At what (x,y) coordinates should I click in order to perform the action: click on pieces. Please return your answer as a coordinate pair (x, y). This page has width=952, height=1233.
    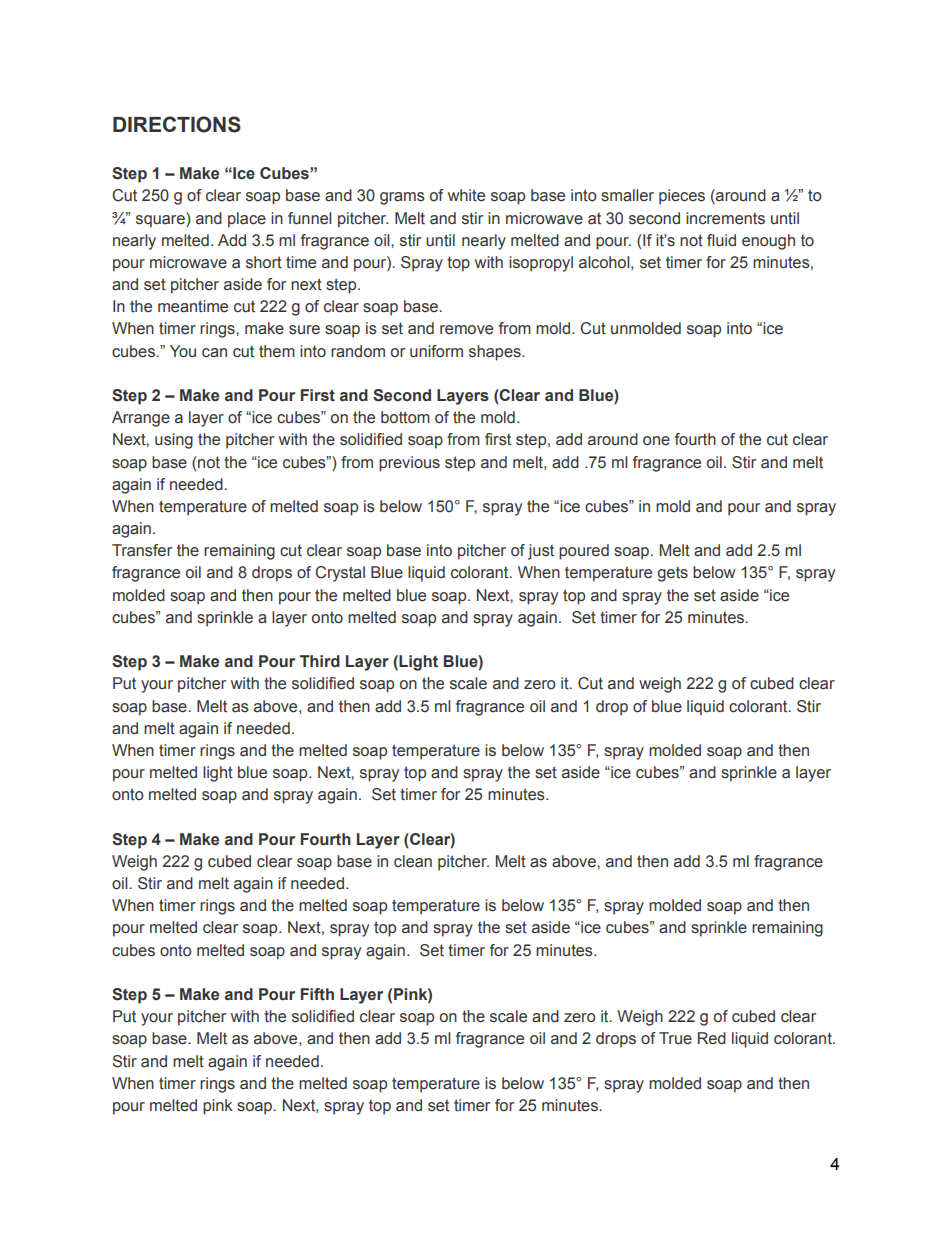
    Looking at the image, I should click on (682, 197).
